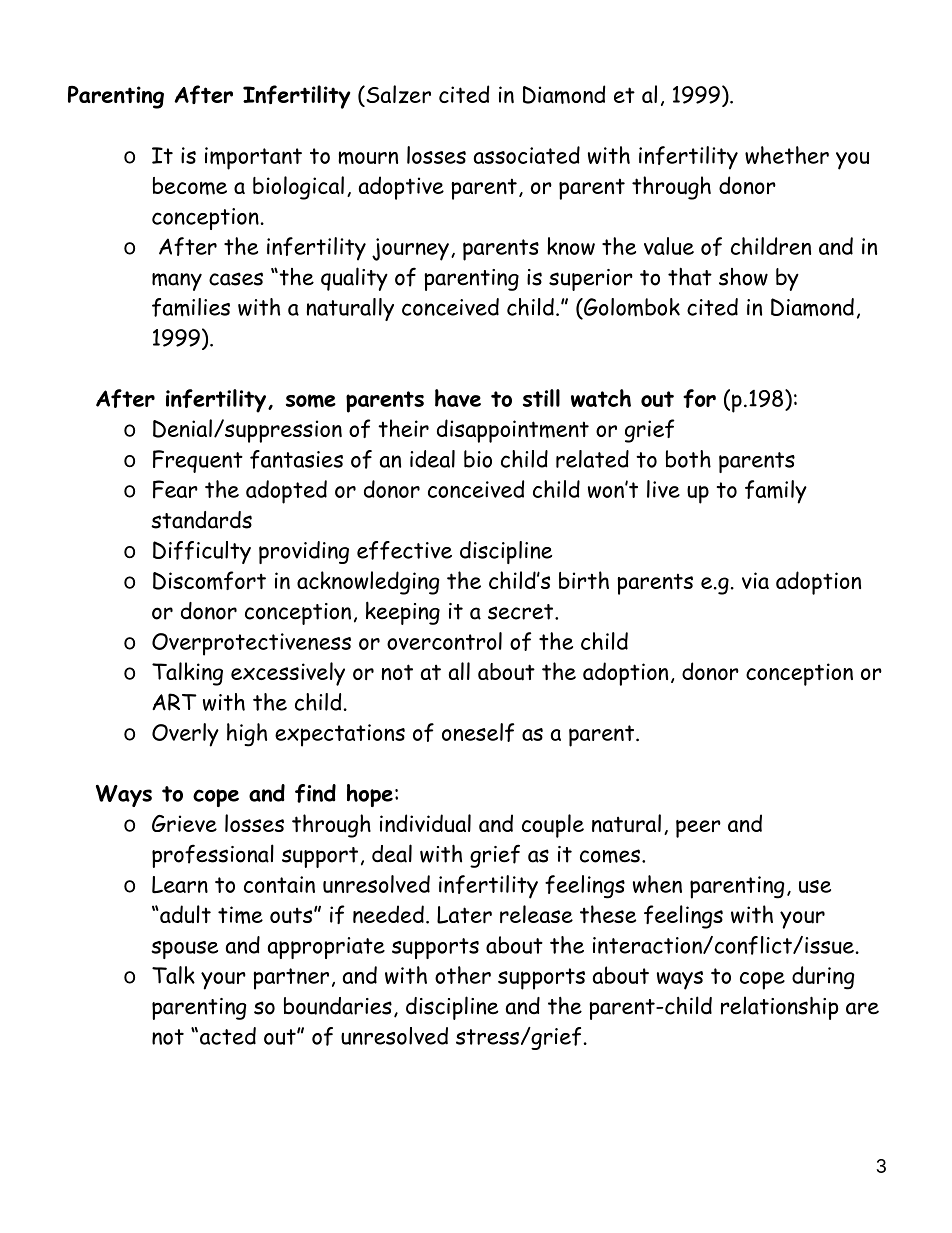  What do you see at coordinates (776, 492) in the screenshot?
I see `family` at bounding box center [776, 492].
